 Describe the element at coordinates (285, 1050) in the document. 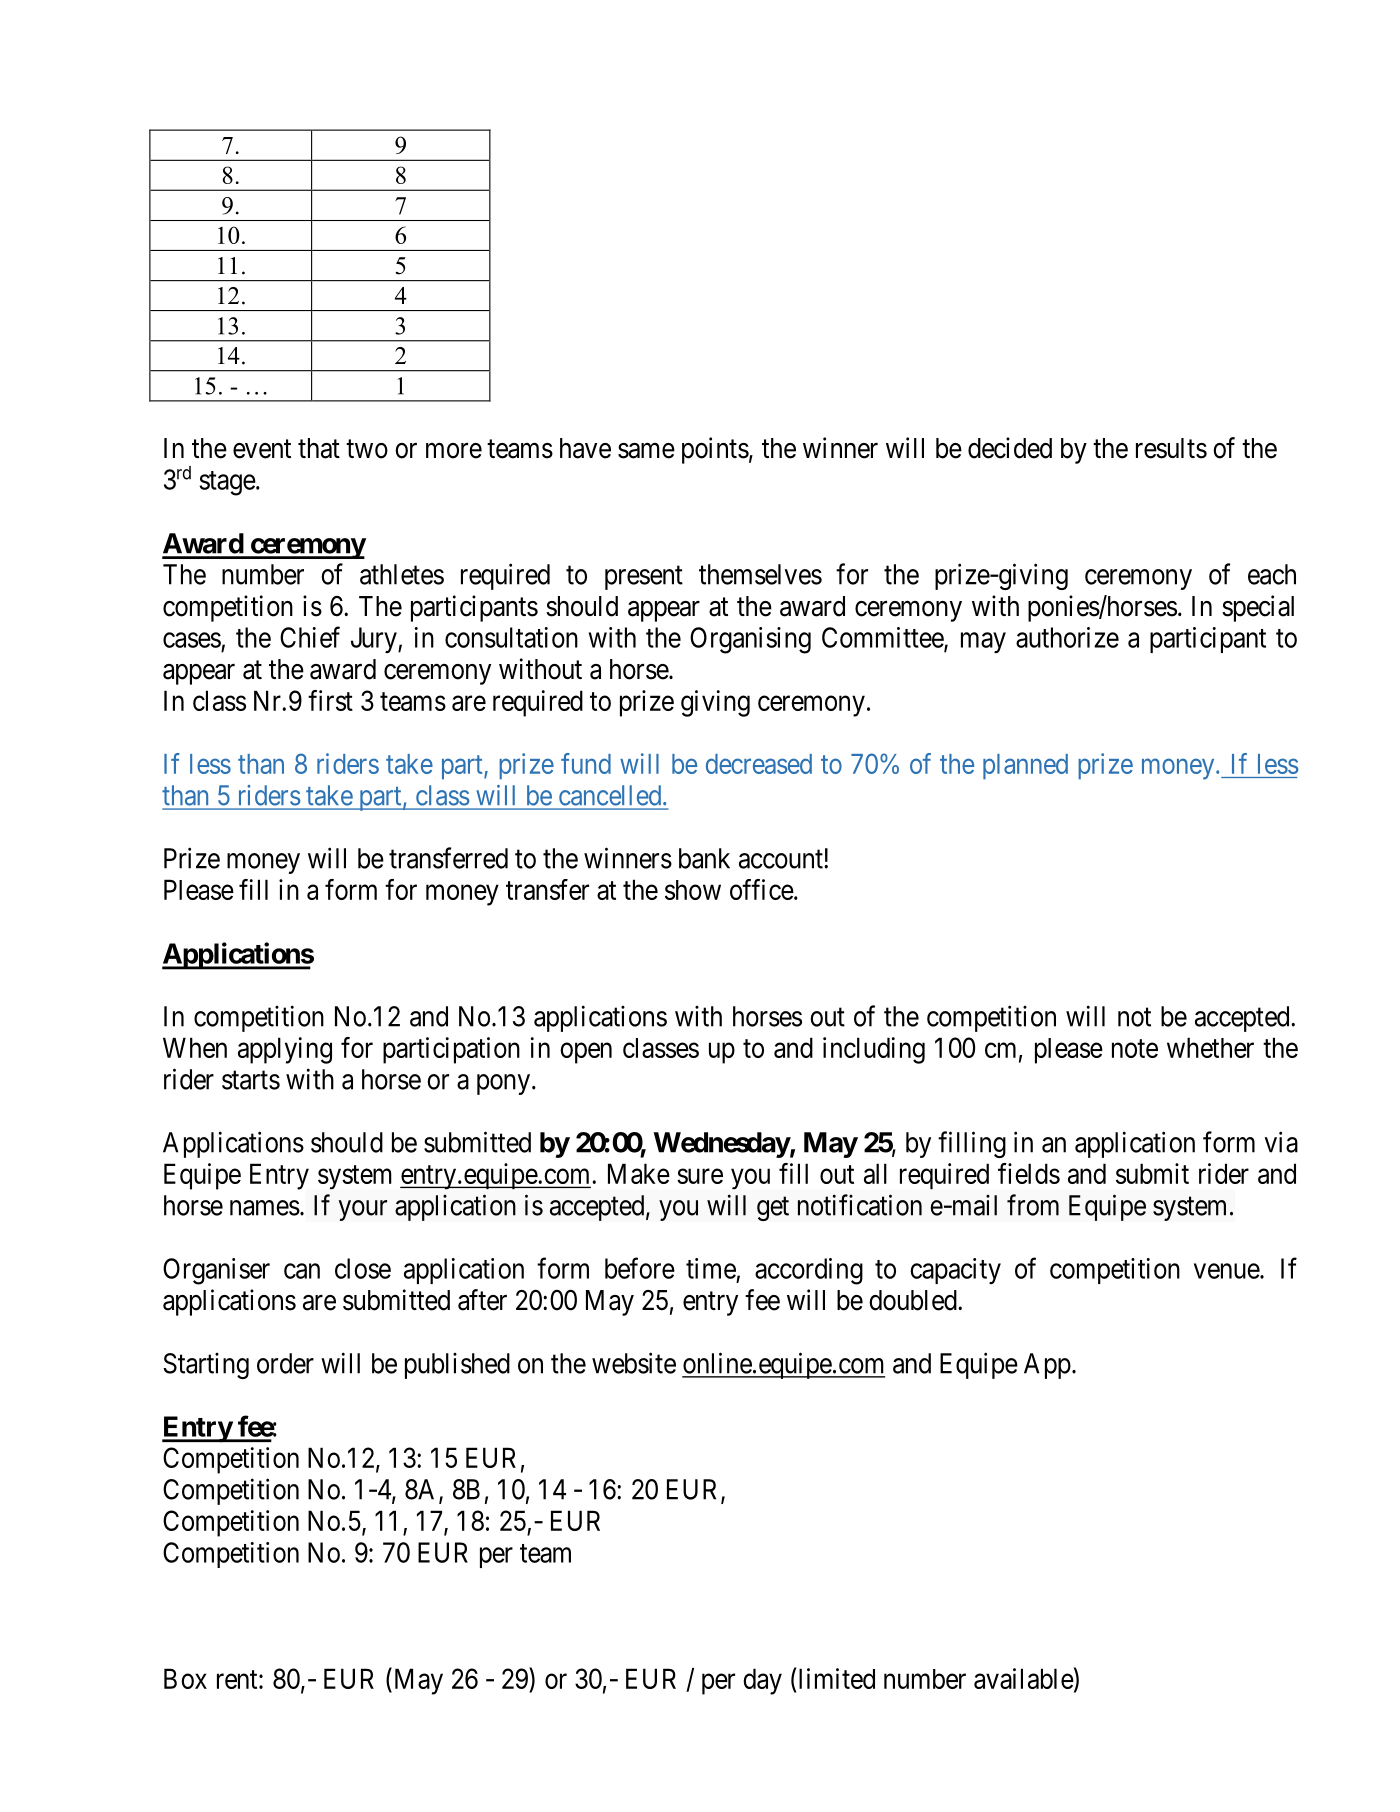

I see `applying` at that location.
